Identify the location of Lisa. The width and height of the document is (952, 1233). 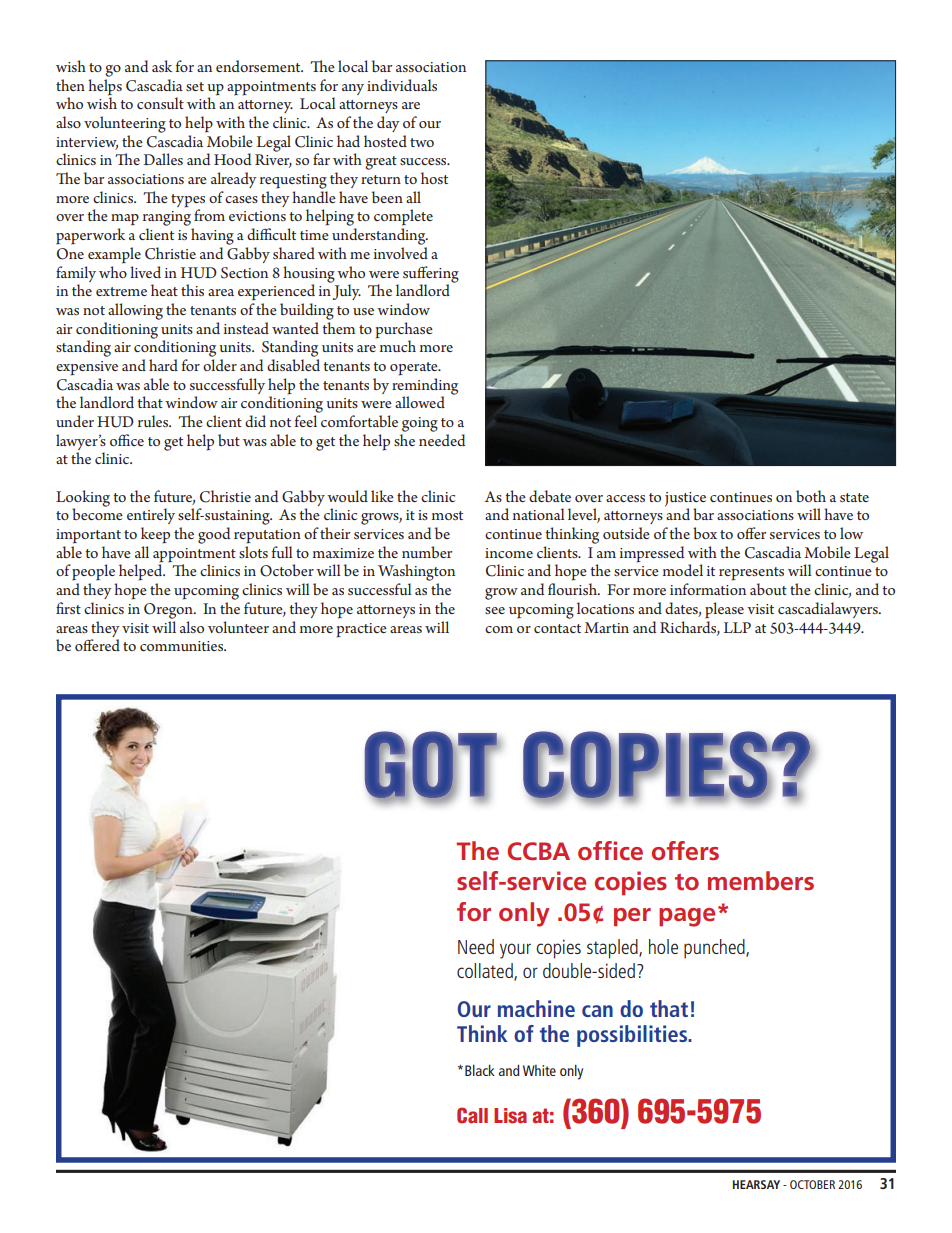
(510, 1116).
